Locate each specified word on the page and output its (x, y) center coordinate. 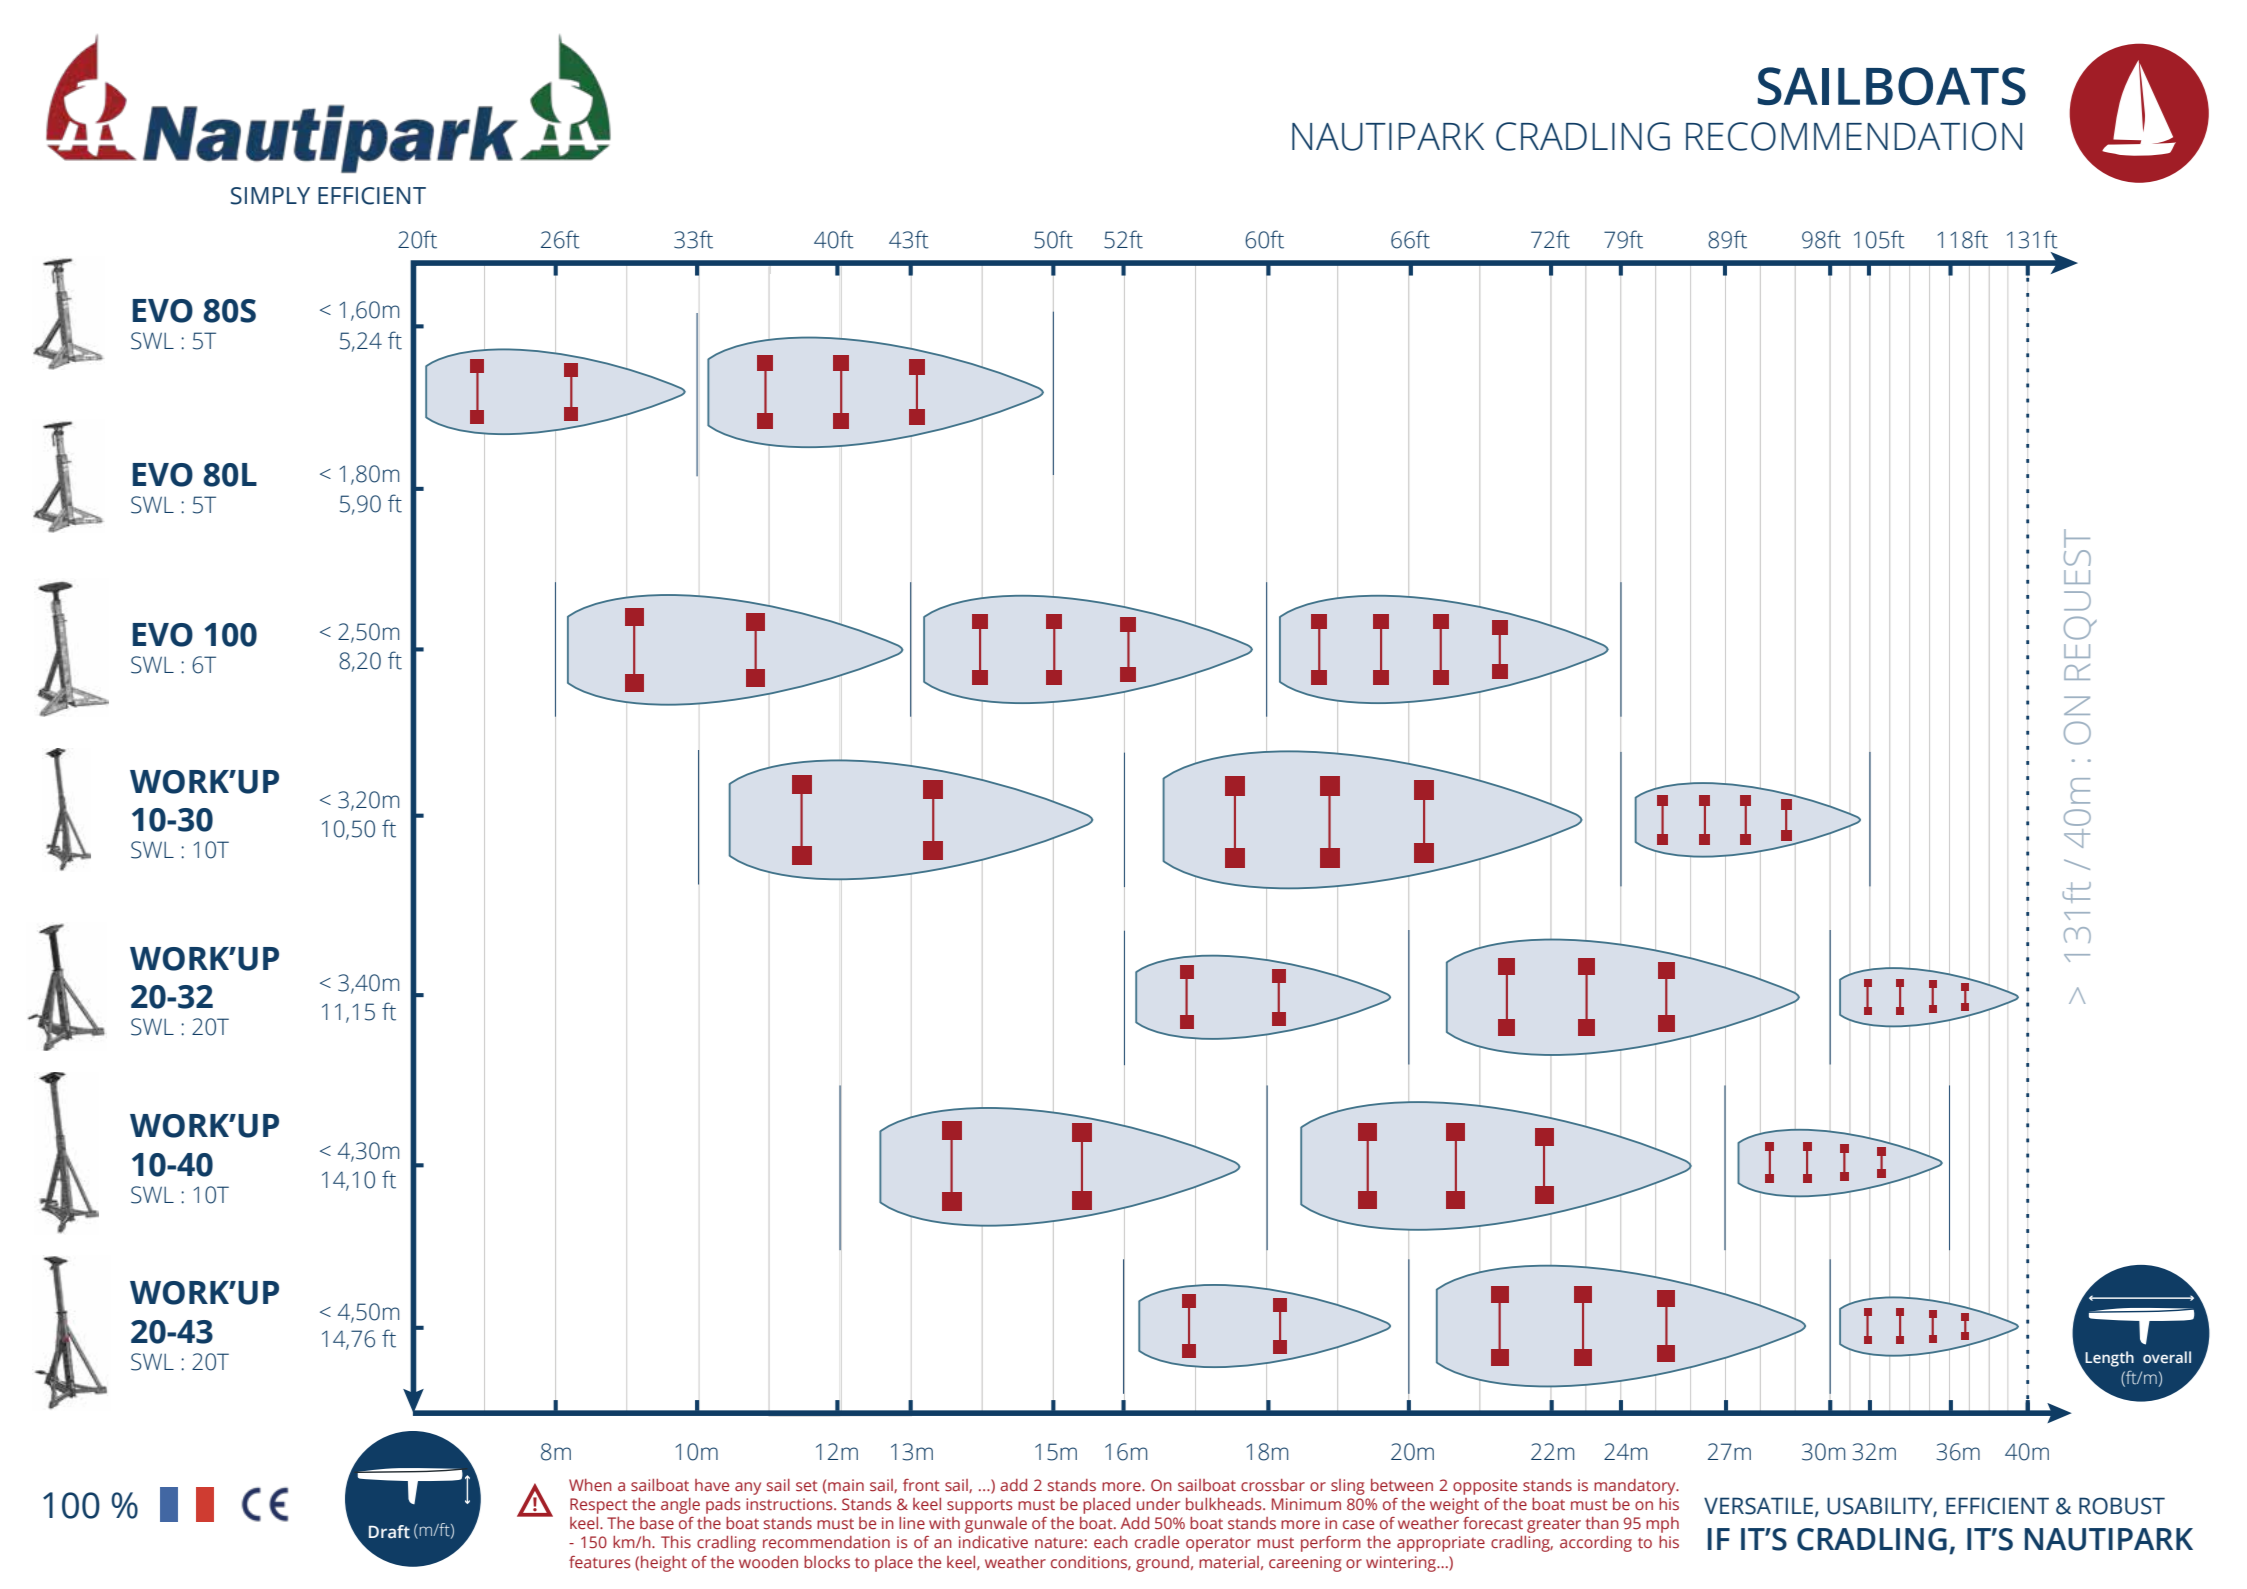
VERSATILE (1758, 1506)
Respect (599, 1506)
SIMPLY (270, 196)
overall (2167, 1357)
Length (2109, 1359)
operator (1218, 1544)
